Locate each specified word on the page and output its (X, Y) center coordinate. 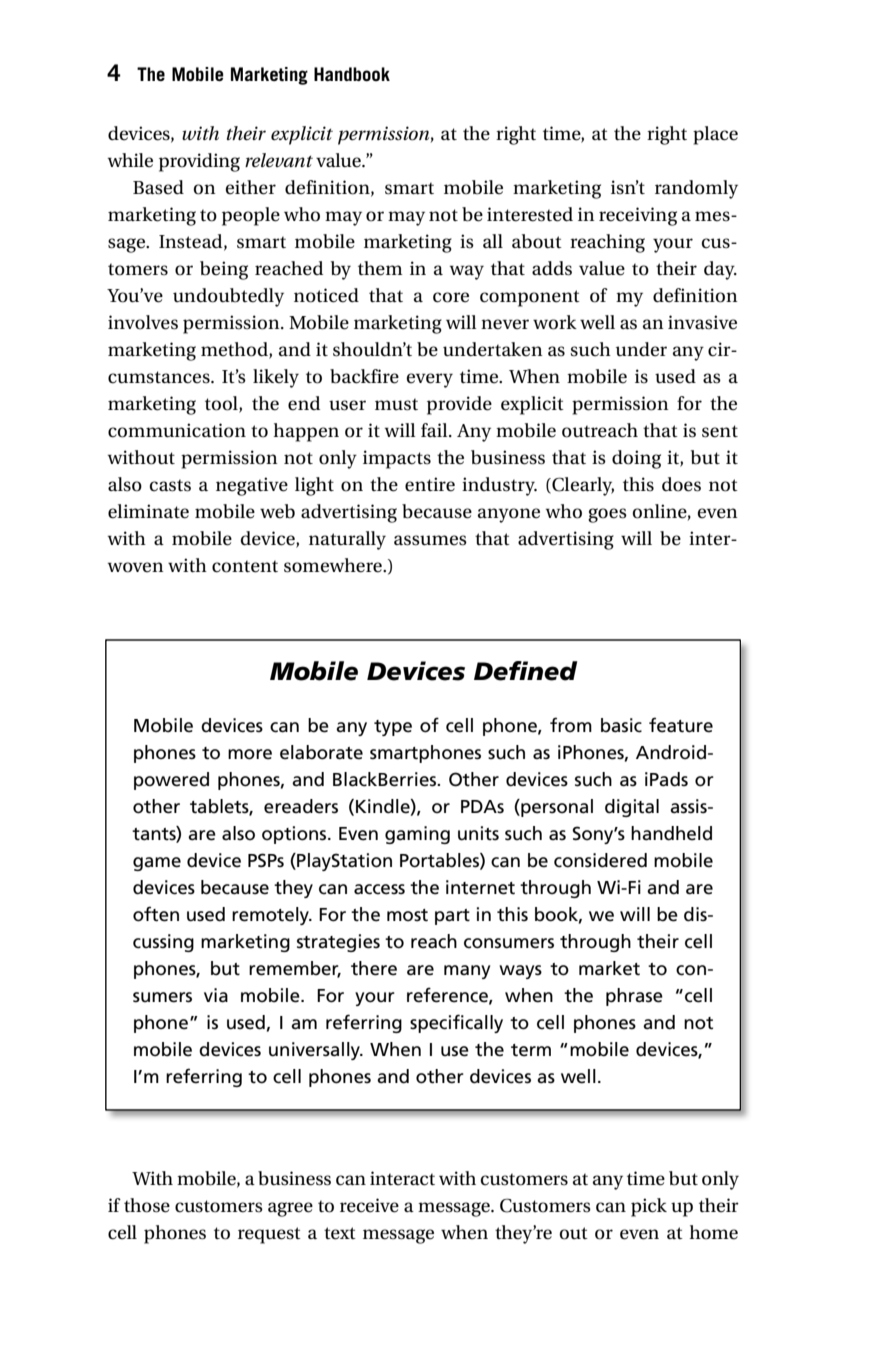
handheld (671, 833)
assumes (430, 540)
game (157, 864)
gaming (417, 835)
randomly (696, 189)
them (380, 268)
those (147, 1205)
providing (199, 162)
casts (170, 486)
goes (607, 515)
